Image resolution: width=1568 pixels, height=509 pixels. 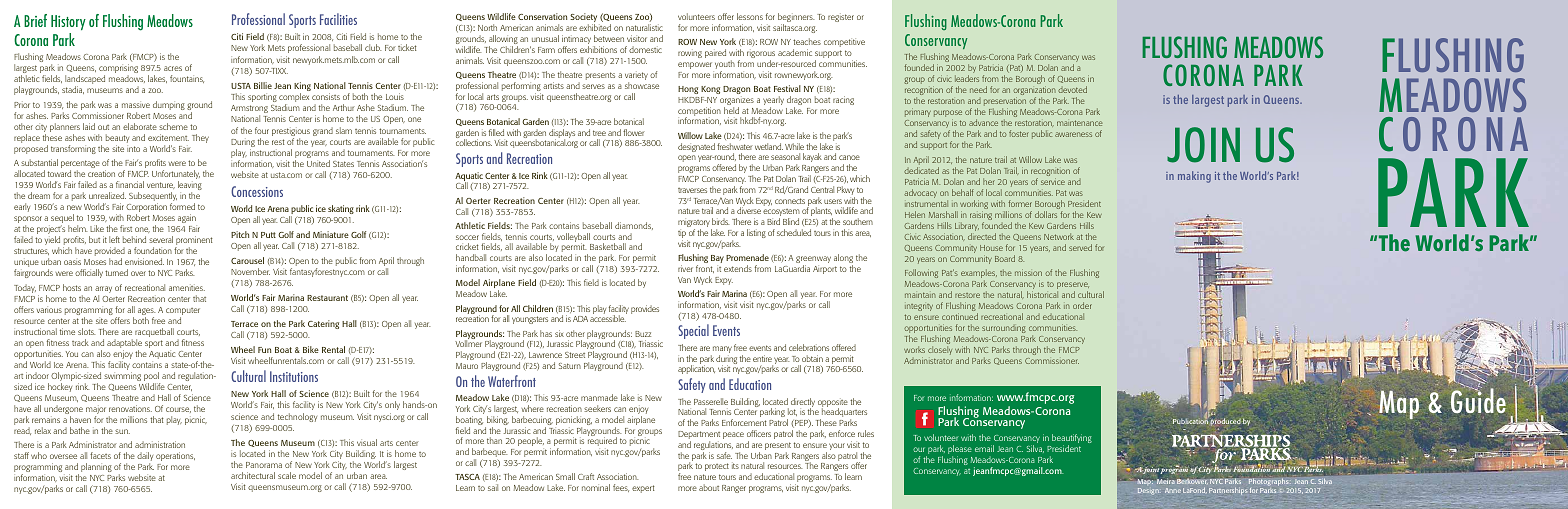 I want to click on architectural, so click(x=253, y=475).
